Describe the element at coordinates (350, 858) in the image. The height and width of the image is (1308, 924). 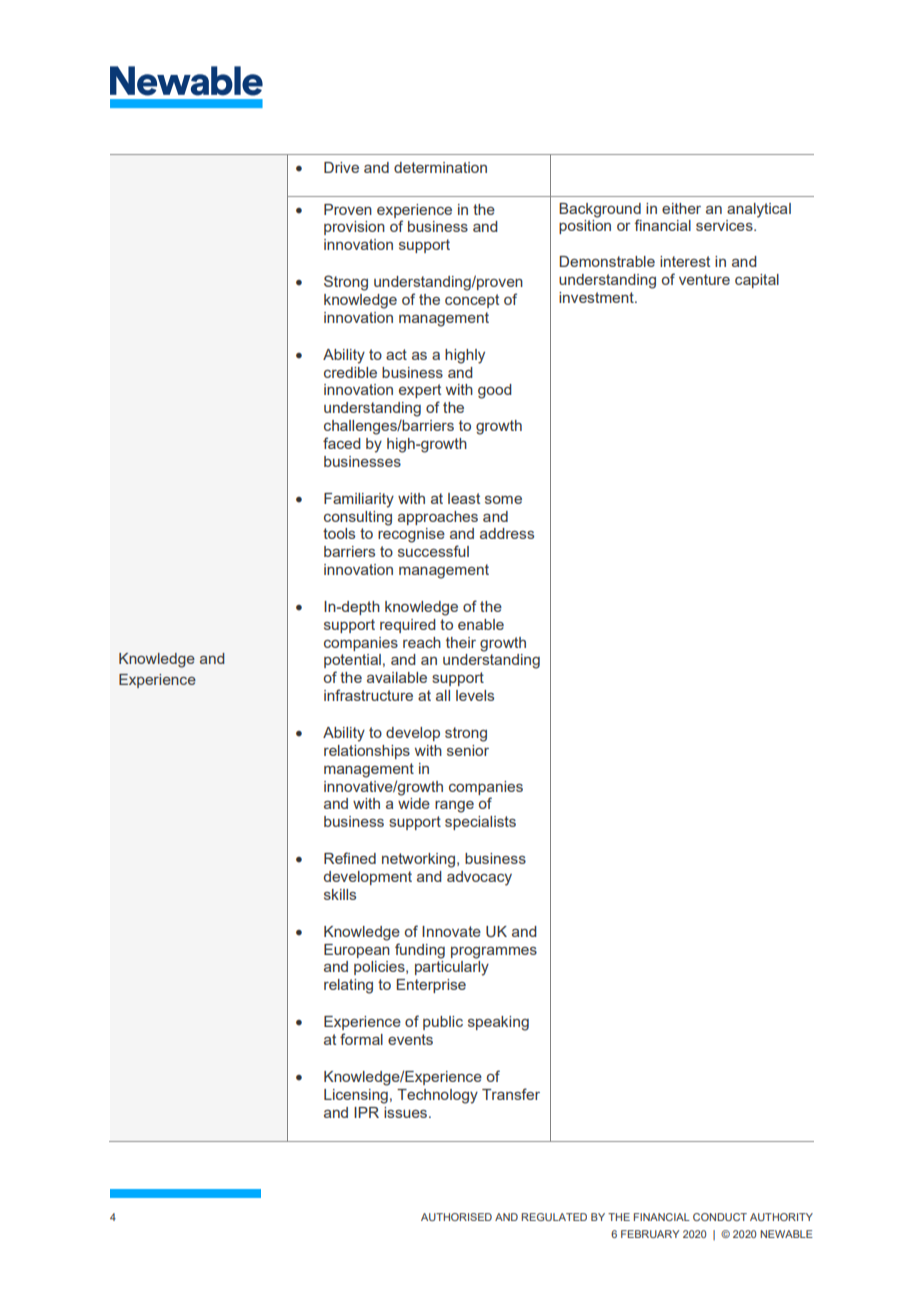
I see `Refined` at that location.
